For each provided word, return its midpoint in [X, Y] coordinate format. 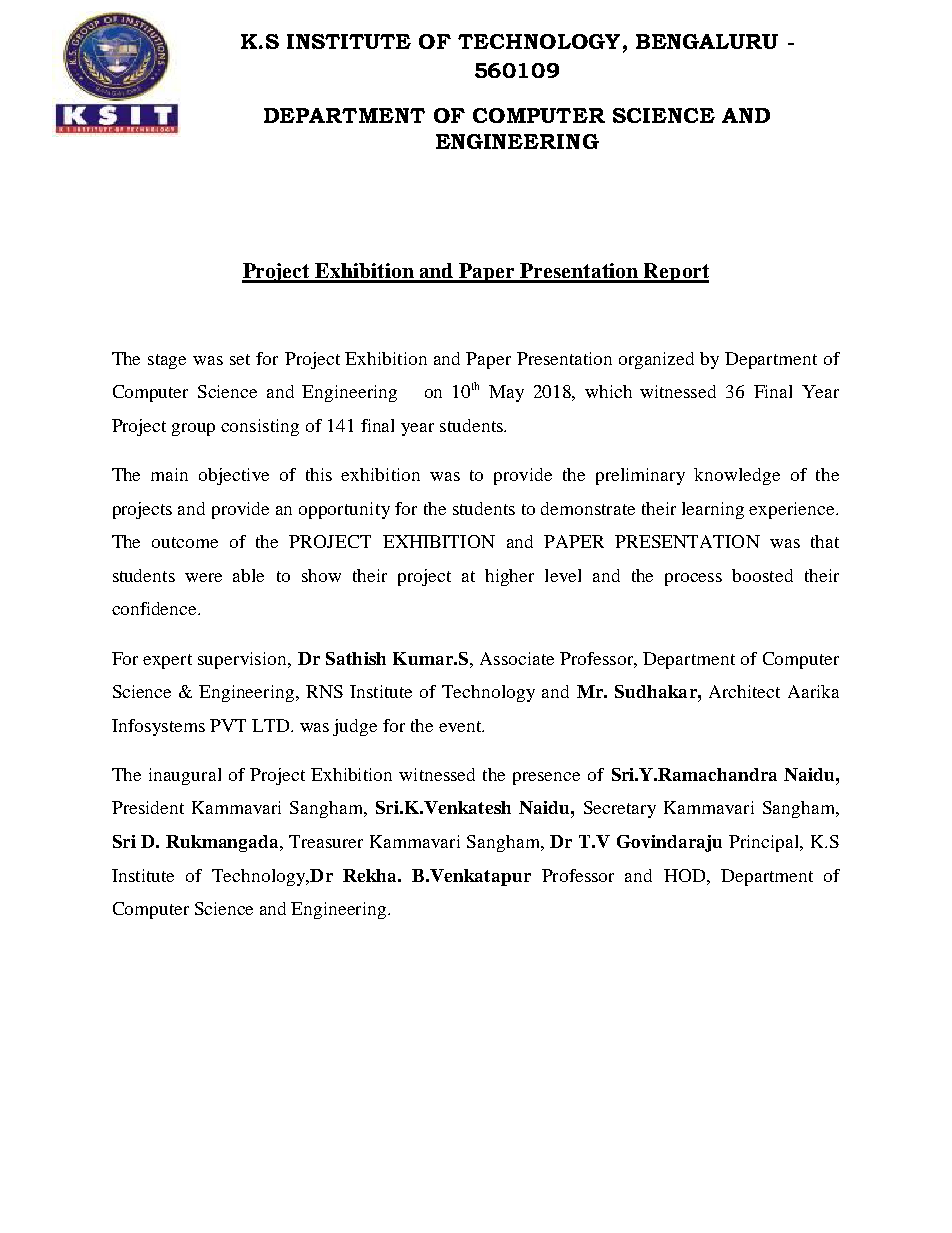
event [461, 726]
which [608, 391]
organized [656, 360]
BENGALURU [707, 41]
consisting [260, 427]
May [506, 393]
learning [713, 510]
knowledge [737, 476]
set [240, 359]
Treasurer [326, 841]
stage [167, 361]
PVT [228, 725]
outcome [185, 542]
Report [675, 273]
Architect [744, 691]
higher [509, 577]
